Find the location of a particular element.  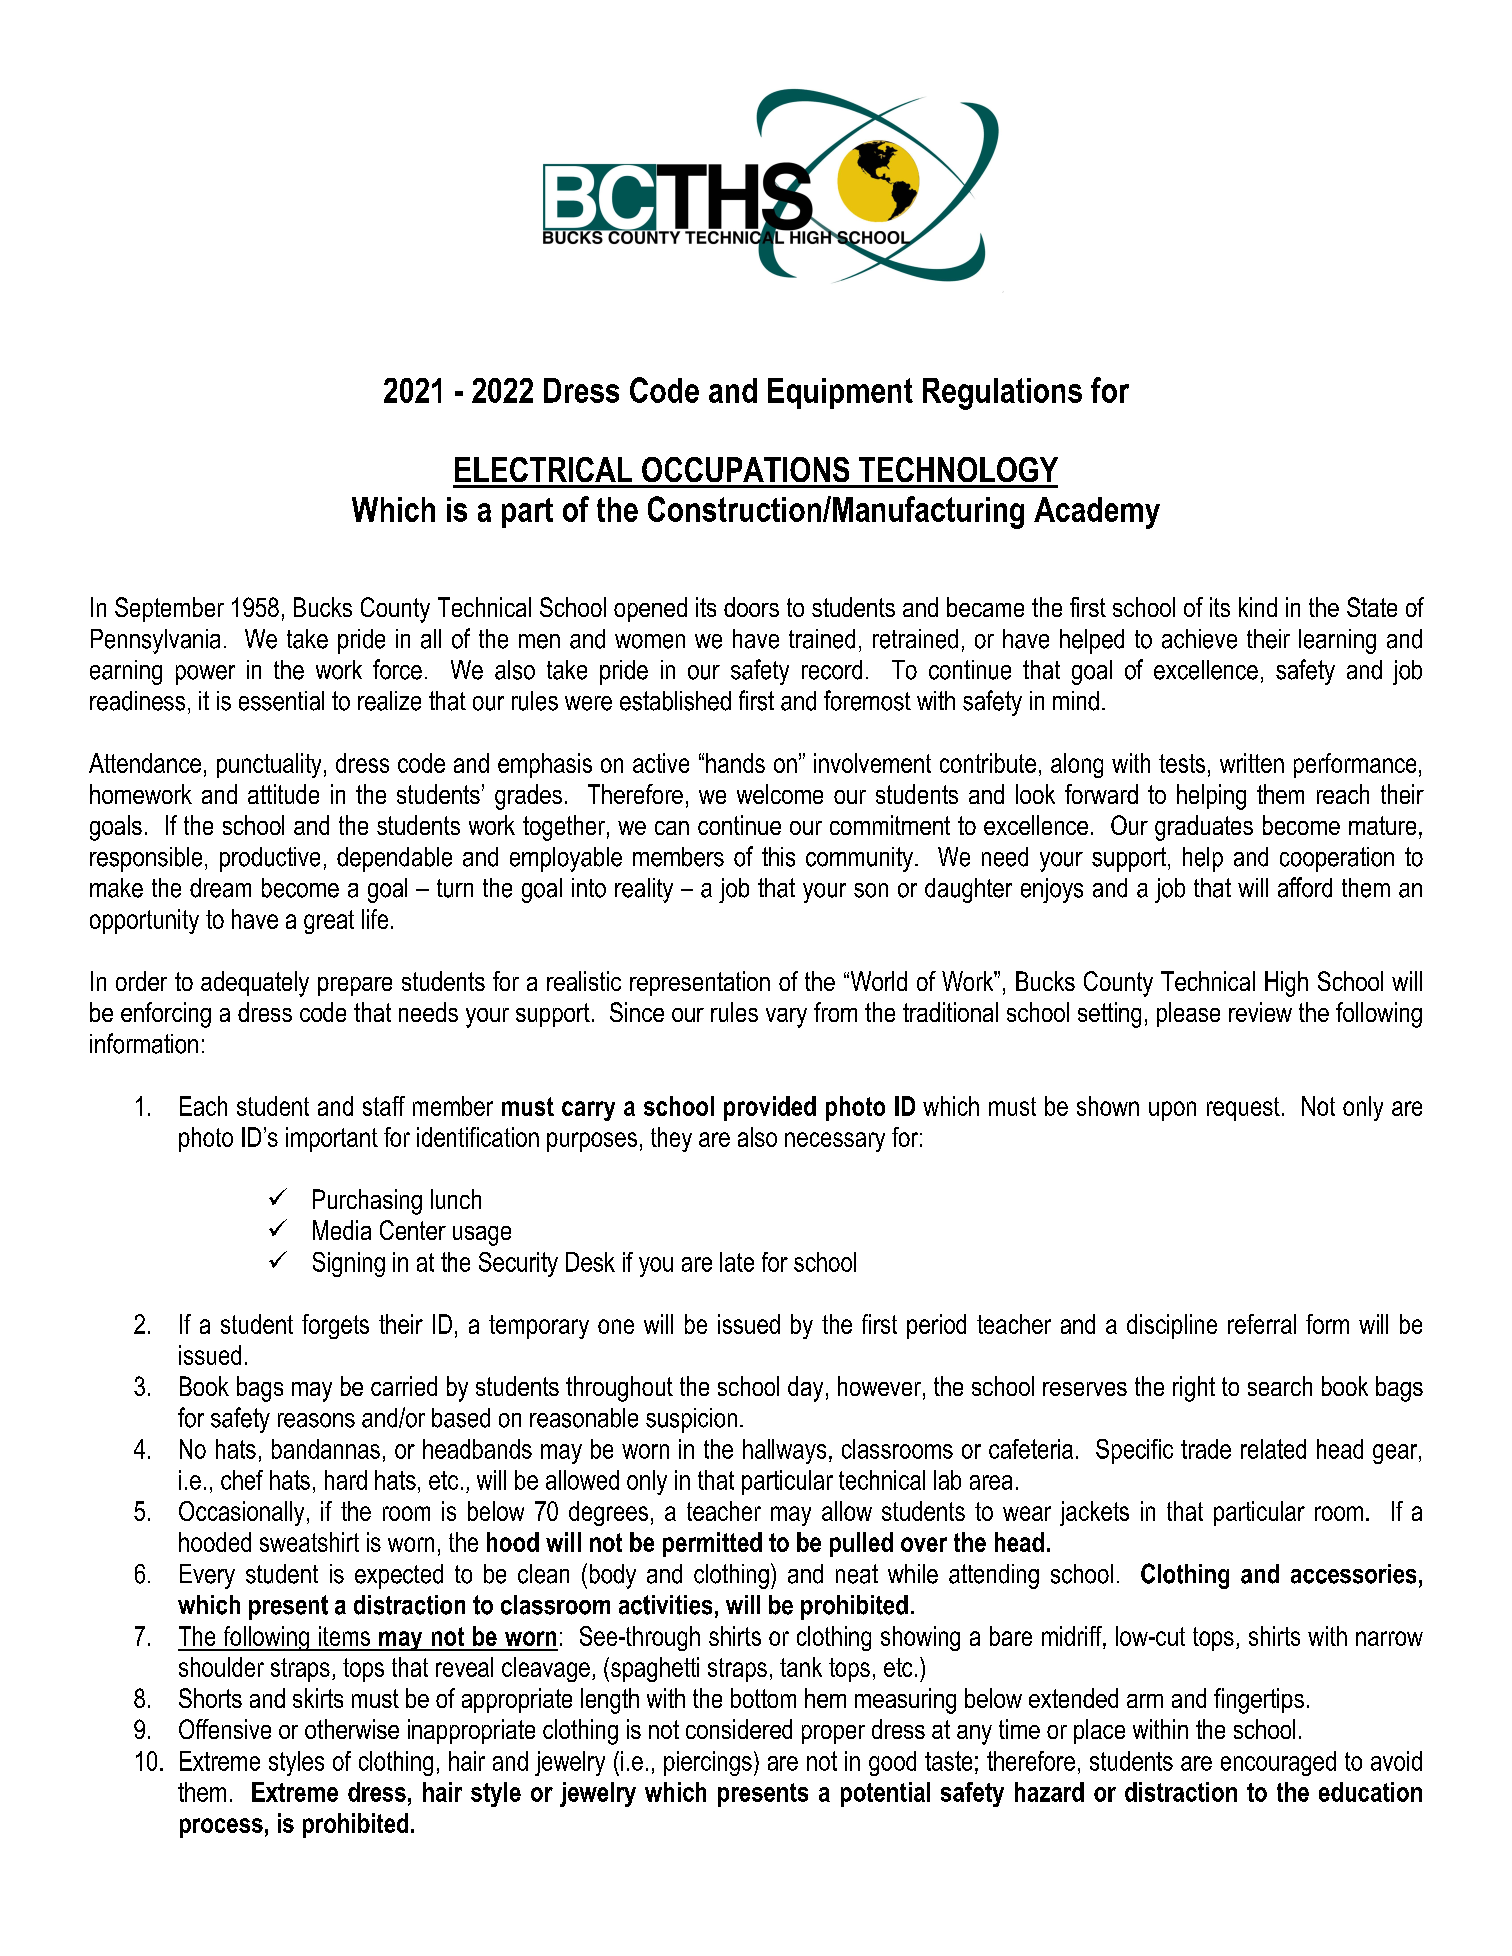

punctuality is located at coordinates (269, 765).
